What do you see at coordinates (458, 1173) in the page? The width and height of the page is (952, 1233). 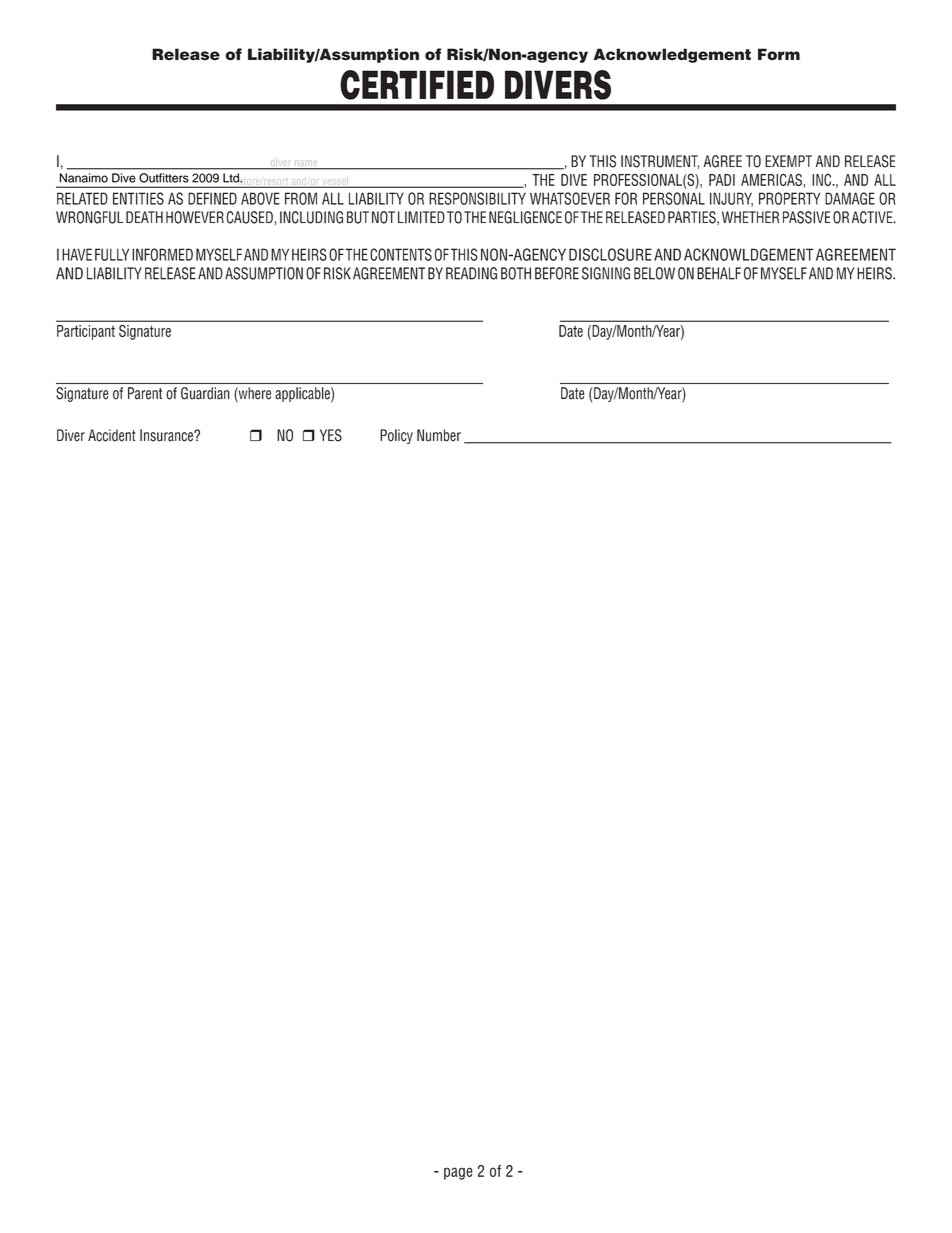 I see `page` at bounding box center [458, 1173].
